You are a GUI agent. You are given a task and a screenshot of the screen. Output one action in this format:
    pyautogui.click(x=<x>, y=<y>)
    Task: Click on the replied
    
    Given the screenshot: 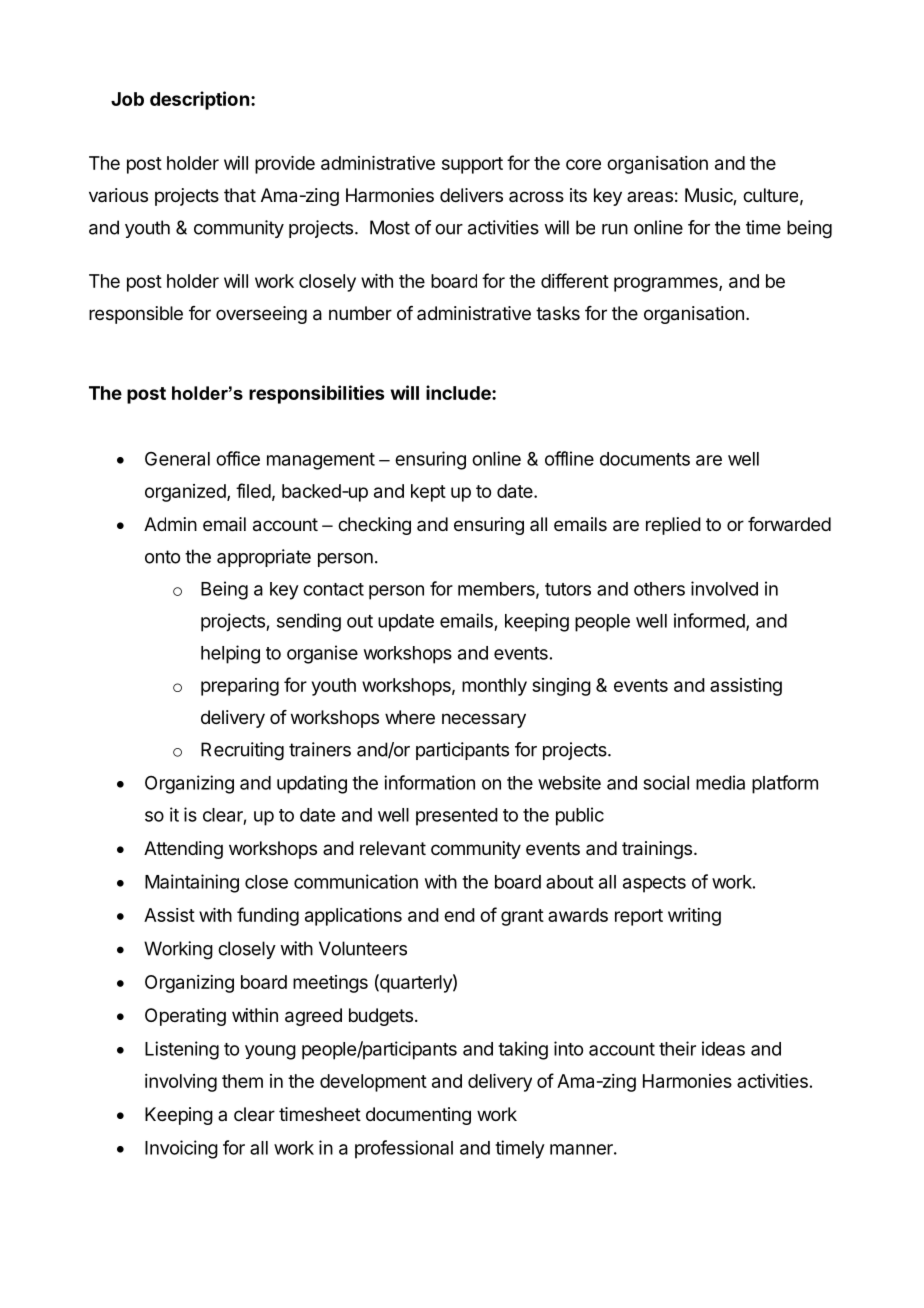 What is the action you would take?
    pyautogui.click(x=673, y=526)
